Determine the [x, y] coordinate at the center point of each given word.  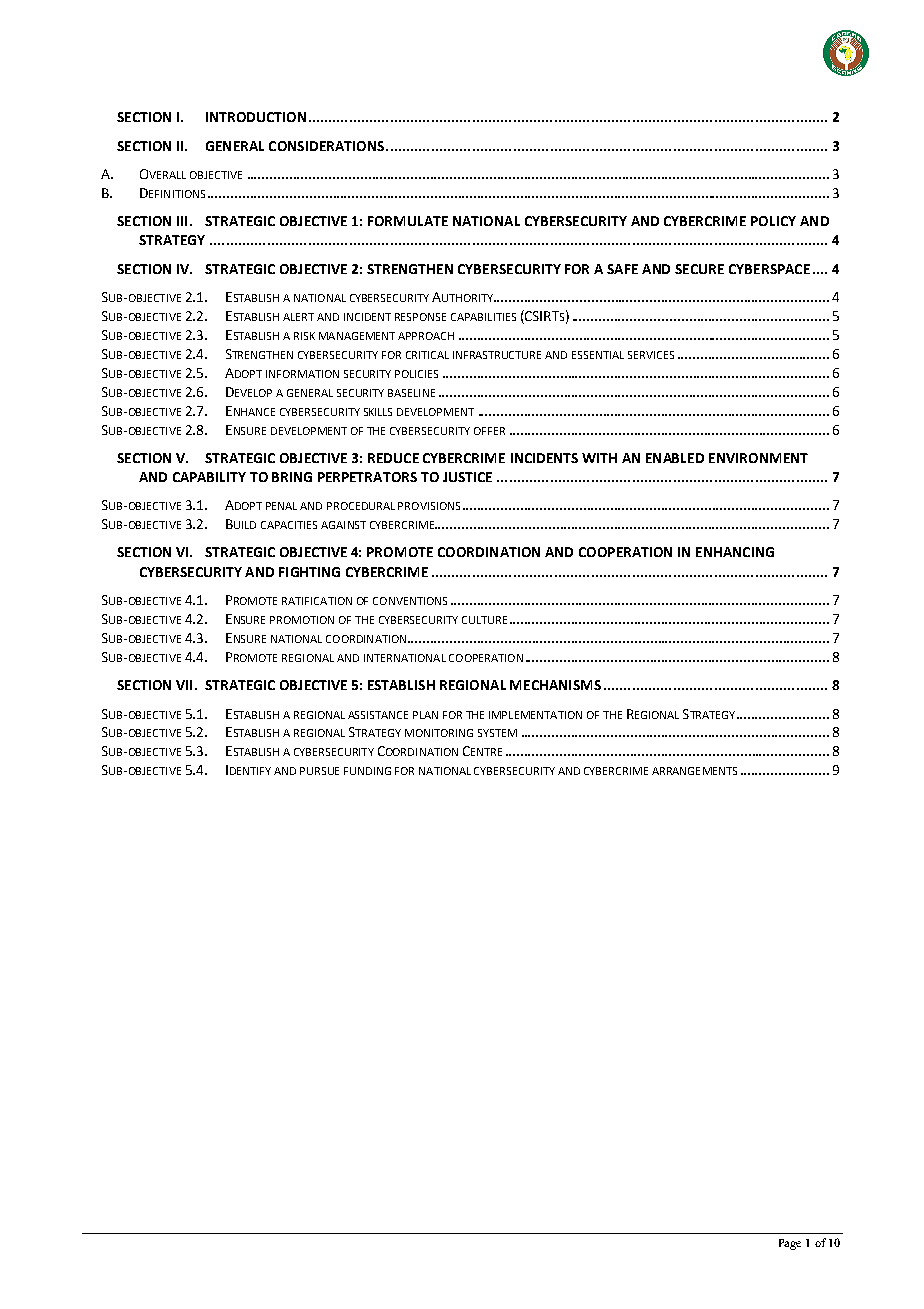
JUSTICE [467, 477]
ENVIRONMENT [758, 458]
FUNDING [367, 771]
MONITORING [439, 733]
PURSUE [319, 771]
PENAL [281, 506]
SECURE [699, 269]
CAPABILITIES [483, 317]
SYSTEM [497, 733]
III [182, 221]
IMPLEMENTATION [535, 715]
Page [790, 1244]
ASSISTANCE [378, 715]
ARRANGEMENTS [694, 771]
